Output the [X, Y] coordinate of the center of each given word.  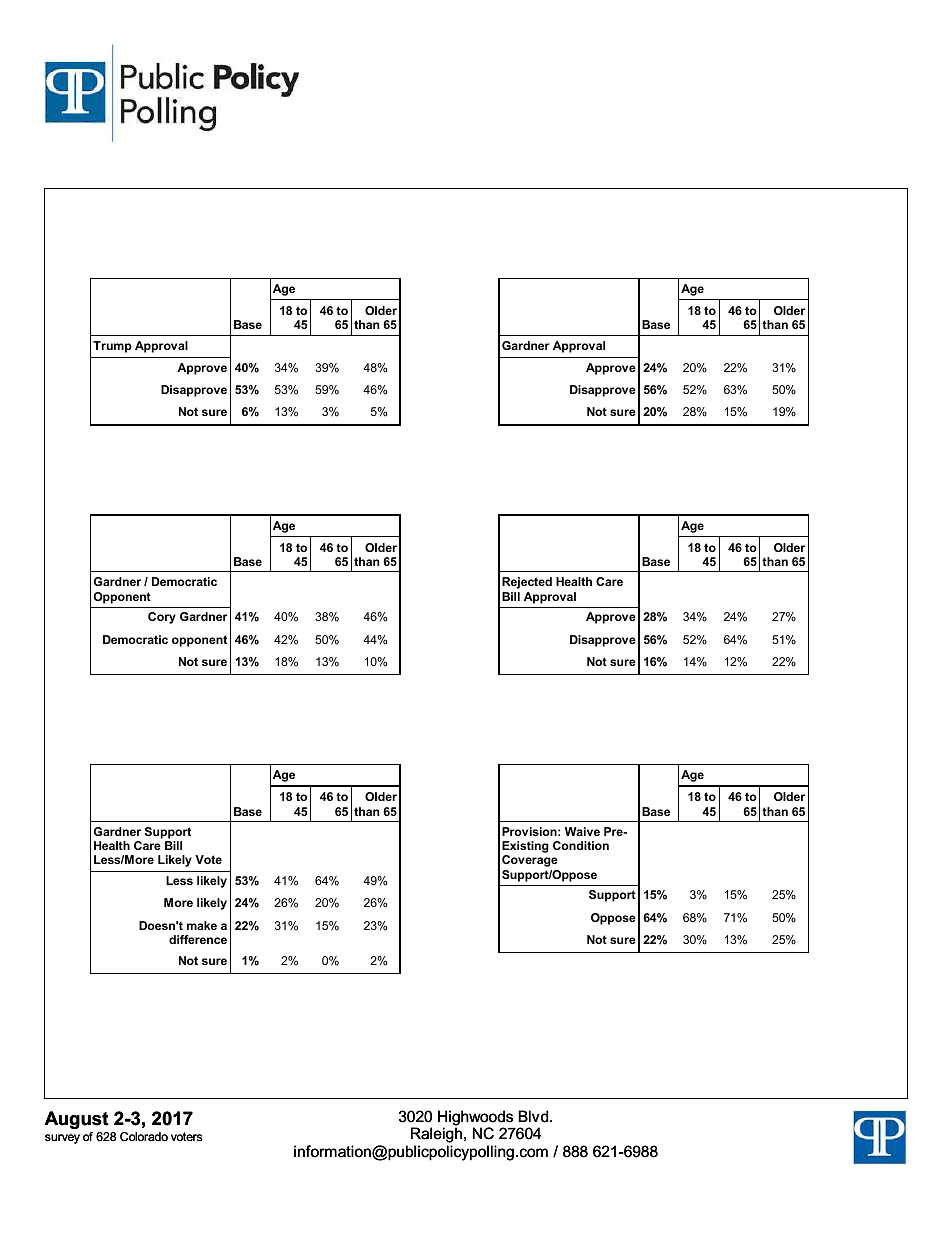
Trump [112, 347]
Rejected [527, 583]
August [77, 1120]
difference [198, 939]
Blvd [534, 1116]
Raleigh [436, 1135]
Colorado [144, 1137]
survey [62, 1139]
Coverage [530, 861]
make [202, 925]
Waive [582, 831]
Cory [162, 618]
